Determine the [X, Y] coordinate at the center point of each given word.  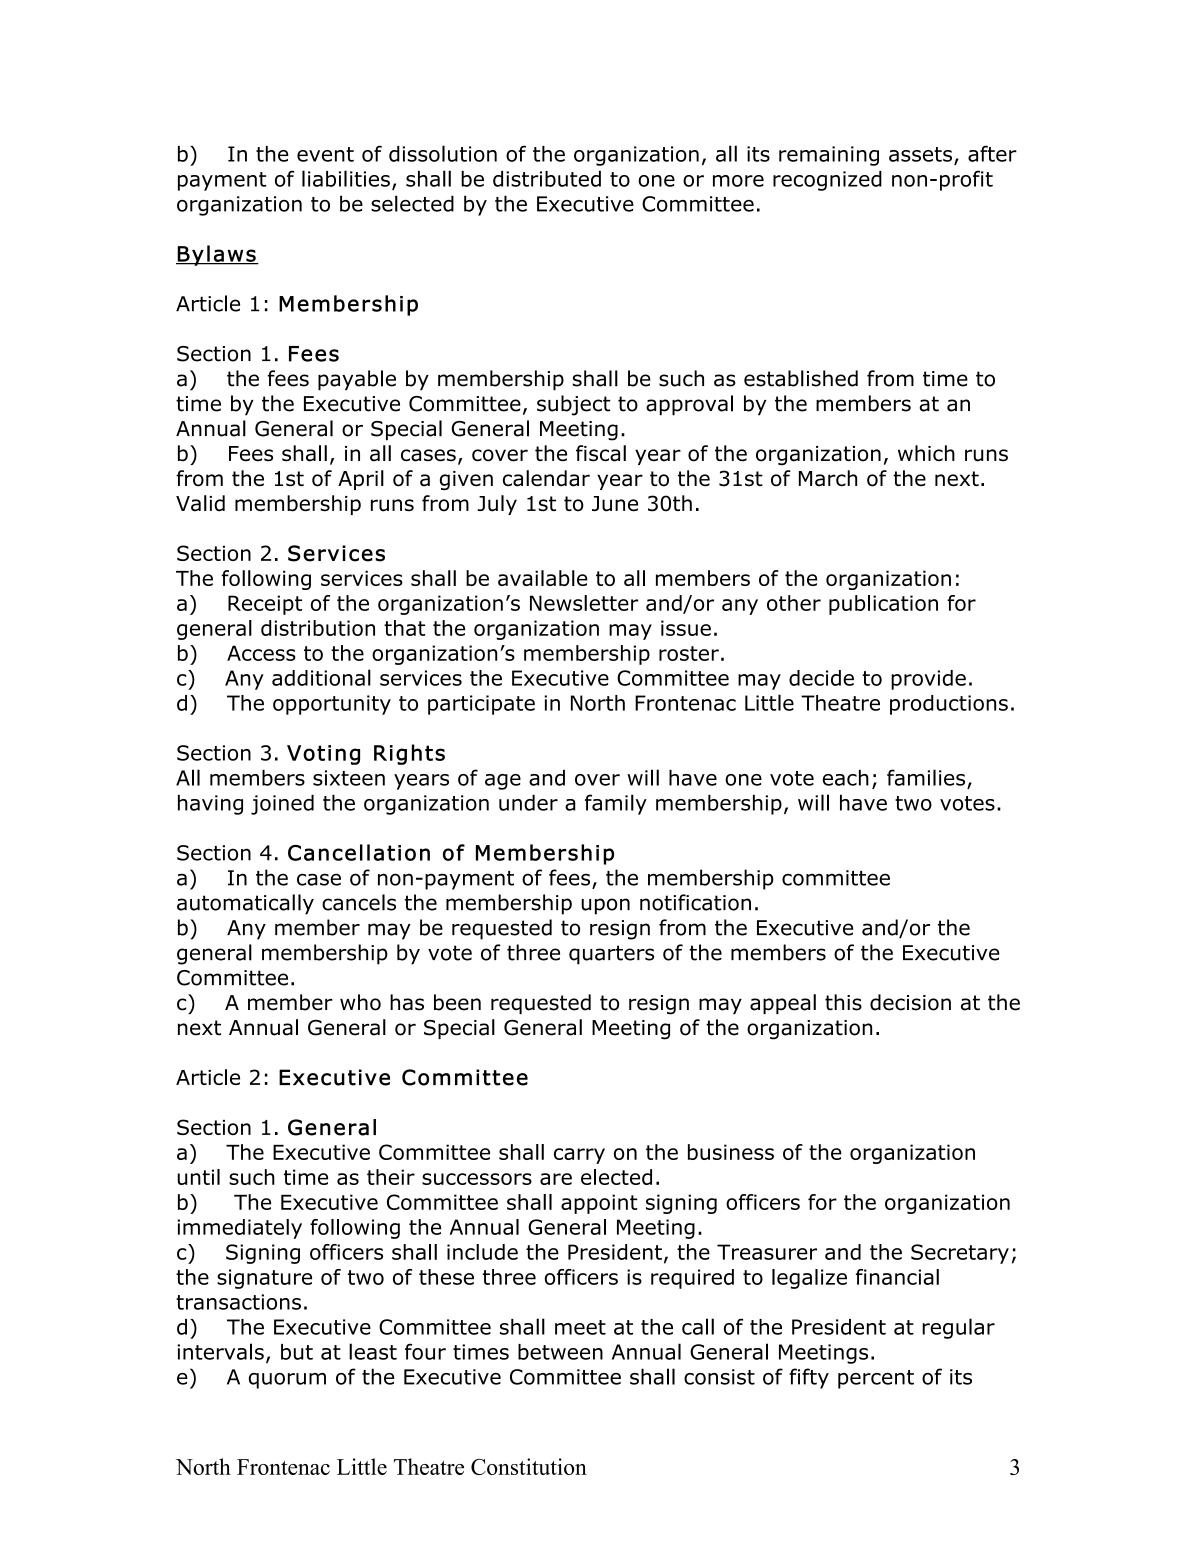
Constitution [529, 1466]
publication [883, 605]
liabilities [346, 178]
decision [910, 1002]
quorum [287, 1381]
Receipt [265, 605]
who [360, 1002]
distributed [547, 179]
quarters [611, 955]
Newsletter [584, 603]
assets [920, 154]
